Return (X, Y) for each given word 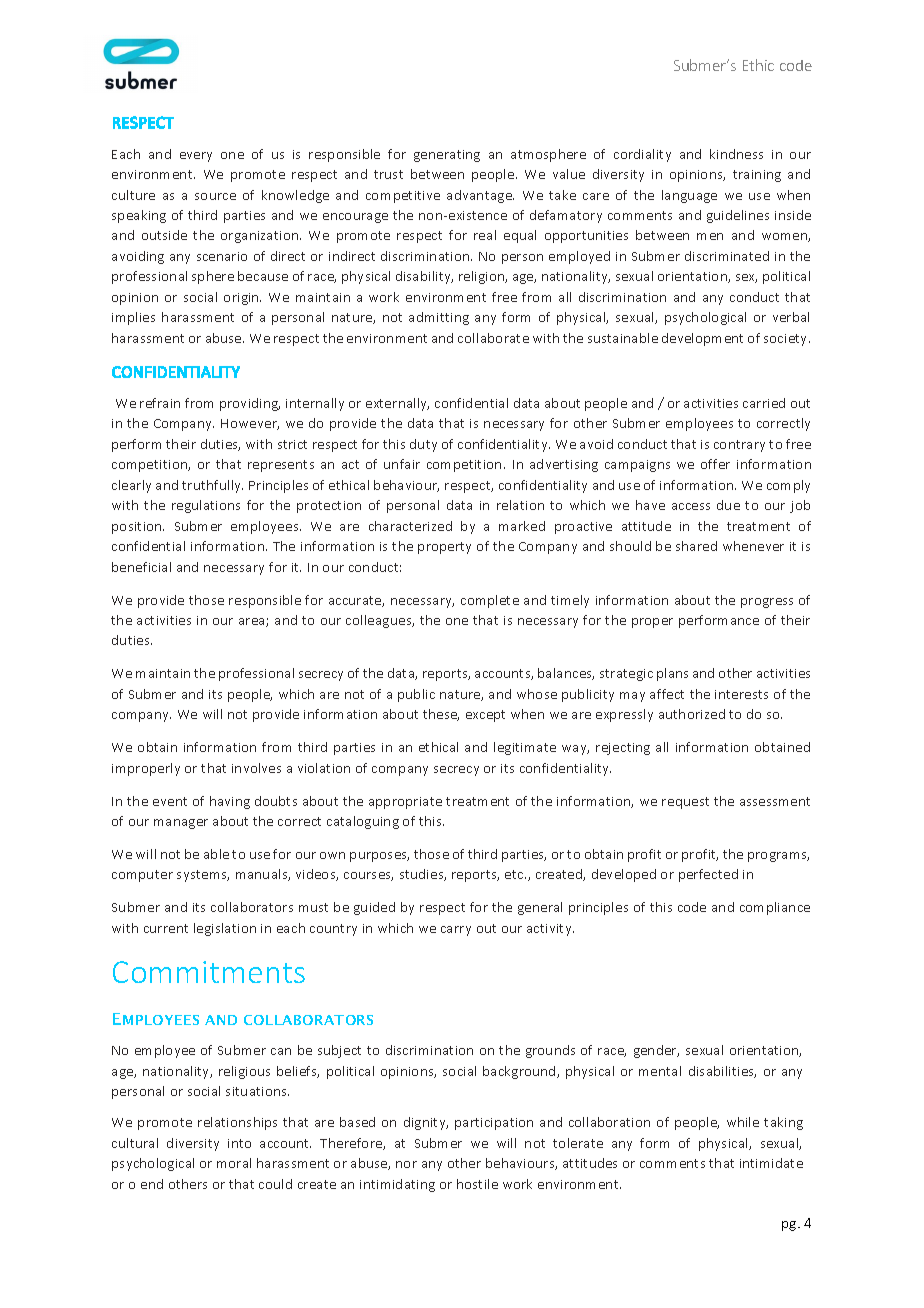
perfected (708, 875)
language (689, 196)
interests (741, 694)
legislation (225, 929)
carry (456, 931)
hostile (477, 1184)
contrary (739, 446)
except (485, 716)
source (215, 196)
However (250, 424)
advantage (480, 196)
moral (234, 1163)
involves (256, 768)
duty (423, 445)
